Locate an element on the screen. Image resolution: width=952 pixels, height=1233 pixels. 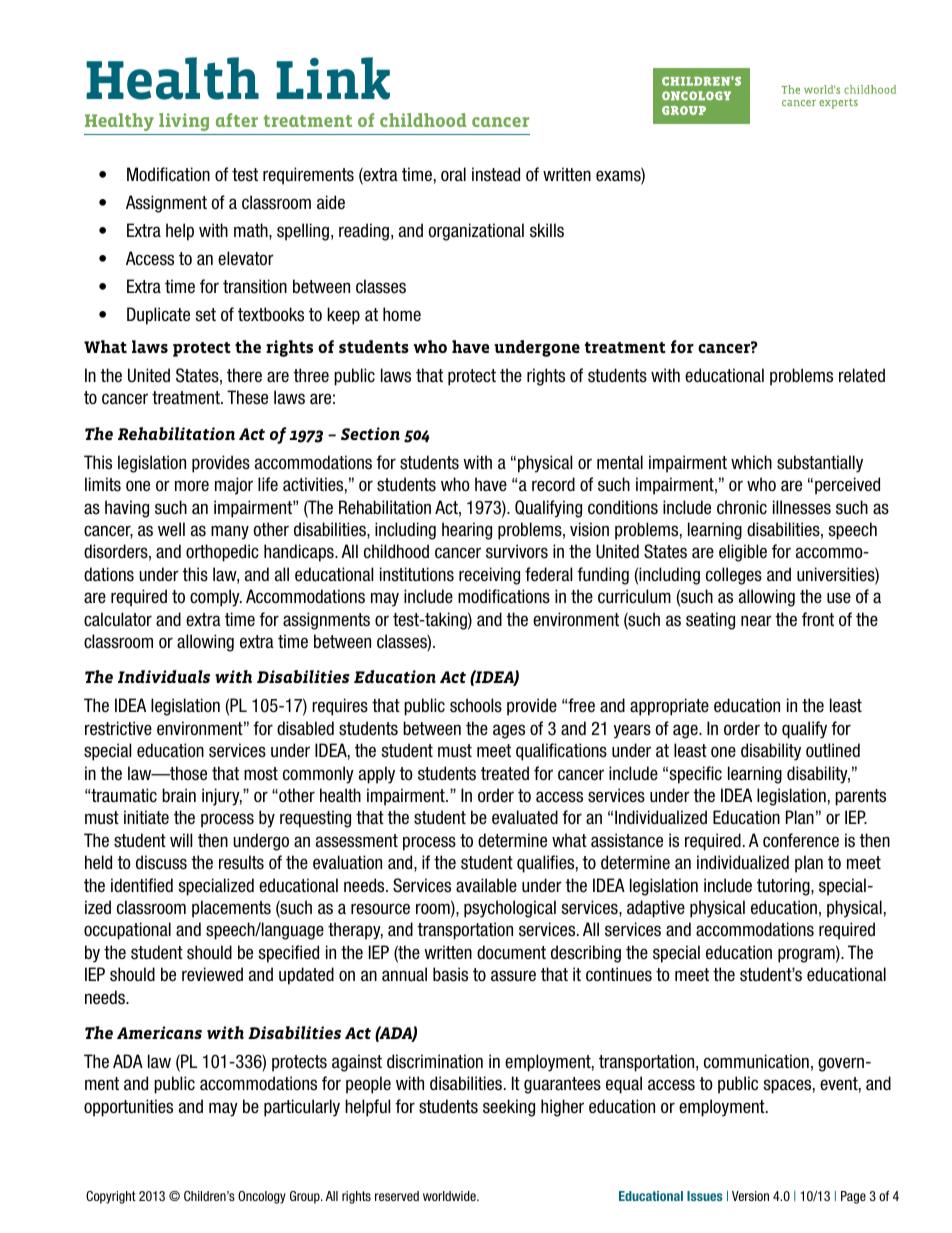
there is located at coordinates (244, 375).
